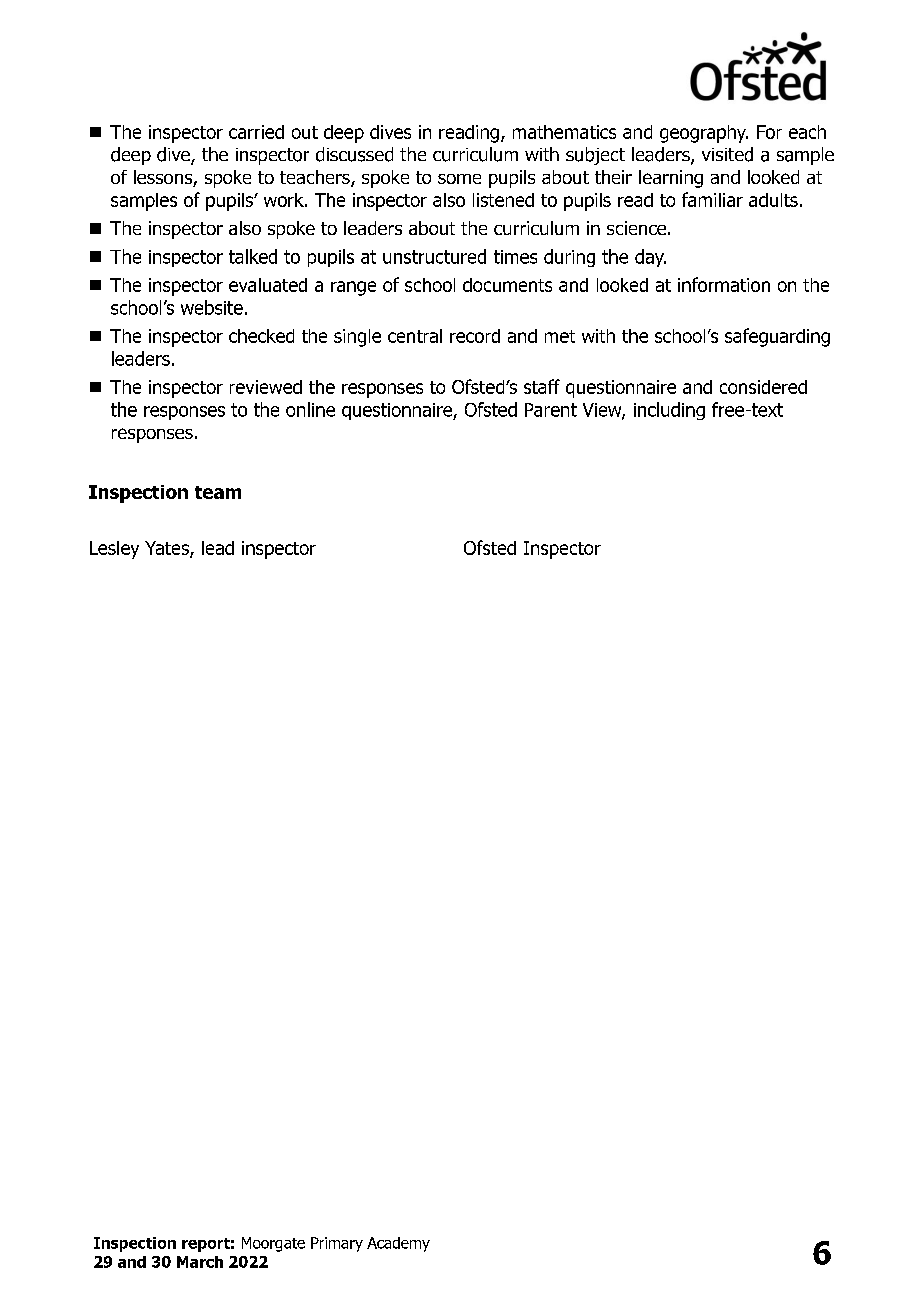  Describe the element at coordinates (459, 179) in the image. I see `some` at that location.
